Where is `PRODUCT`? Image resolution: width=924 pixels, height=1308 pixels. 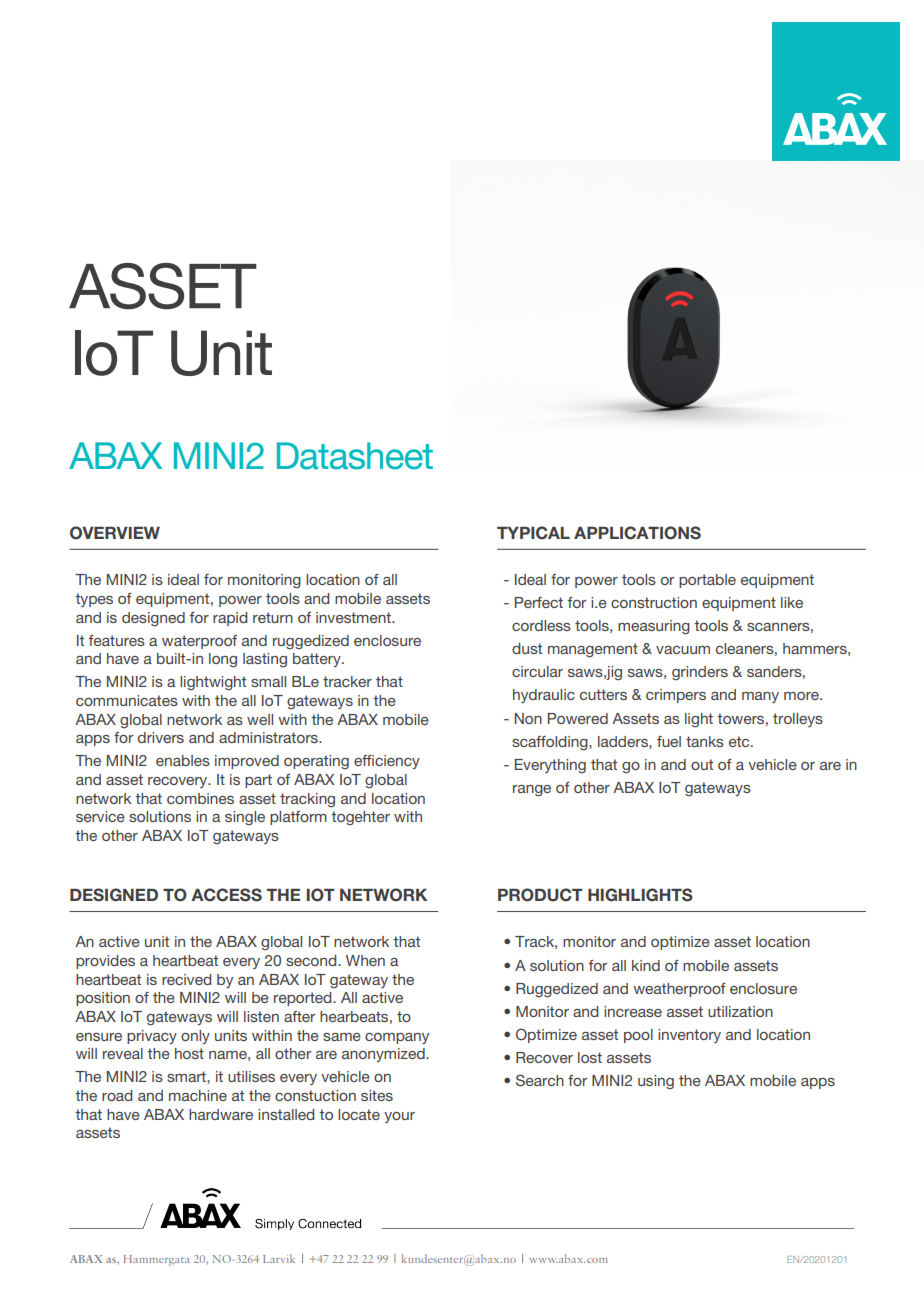
PRODUCT is located at coordinates (540, 895).
